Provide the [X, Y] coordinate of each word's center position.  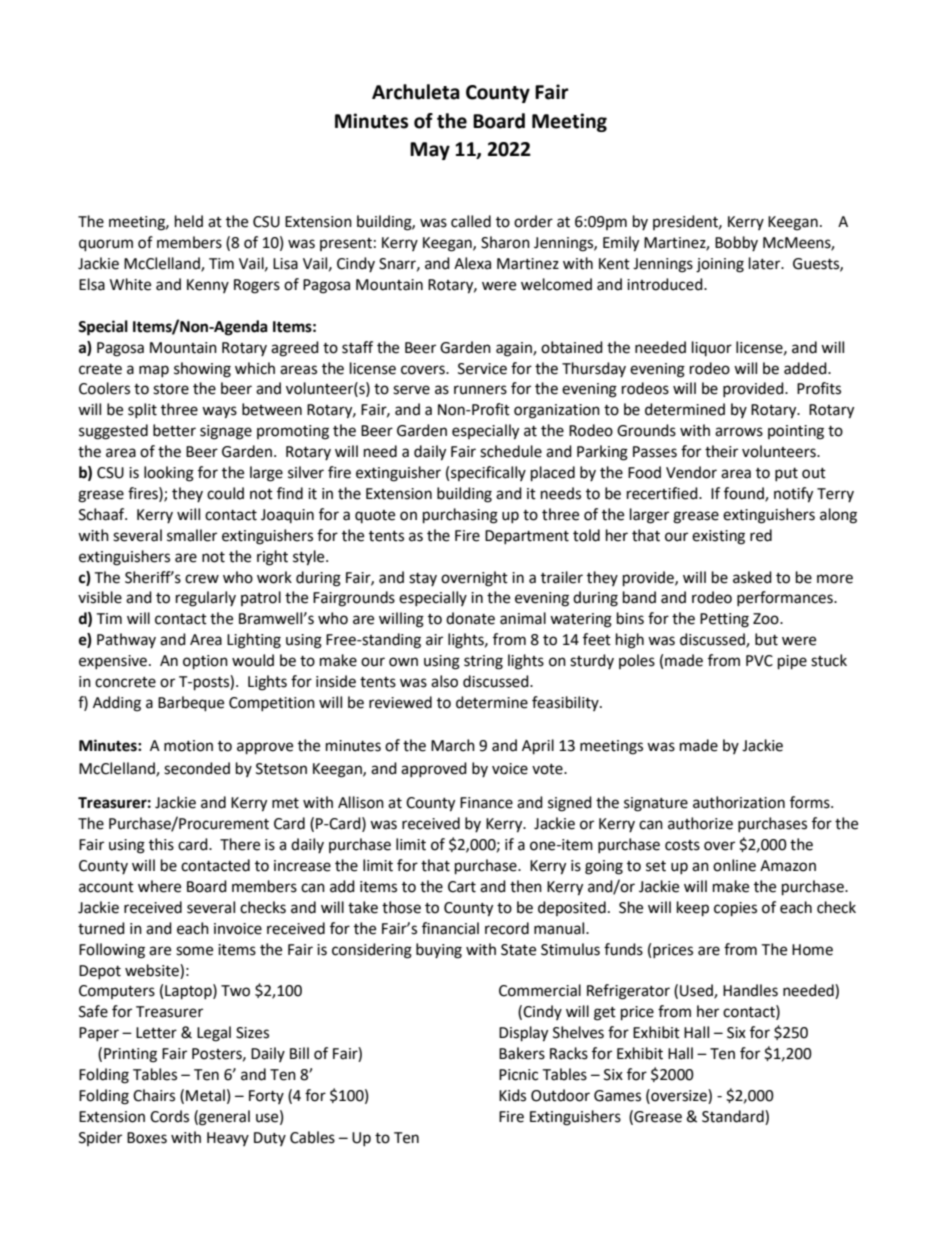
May [430, 151]
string [483, 662]
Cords [169, 1116]
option [205, 662]
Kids [512, 1095]
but [766, 639]
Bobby [736, 243]
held [189, 221]
